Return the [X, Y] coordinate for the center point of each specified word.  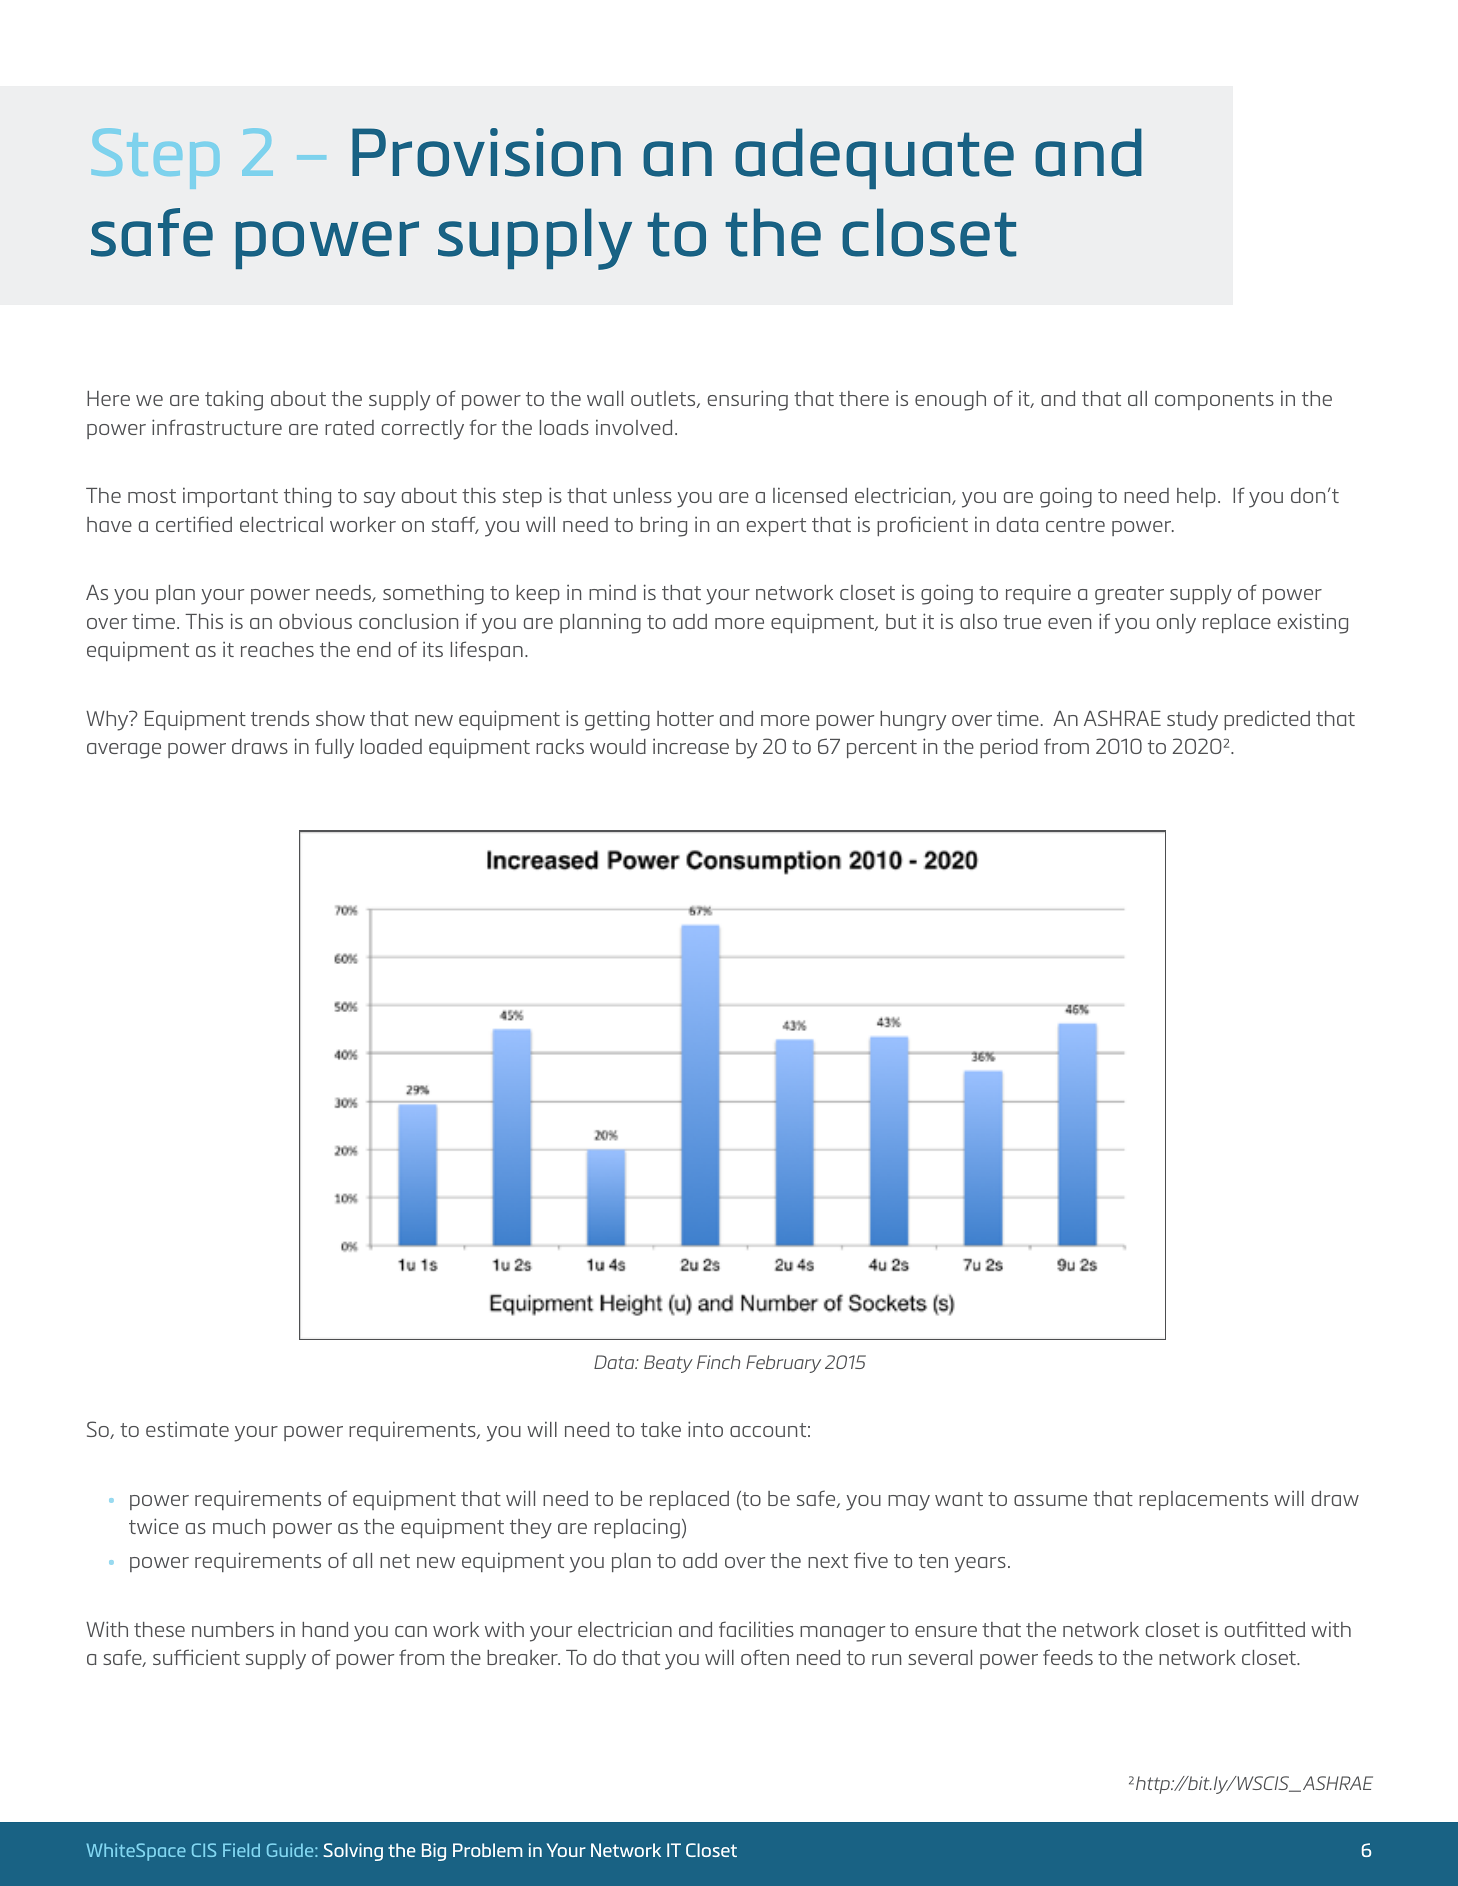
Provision [486, 152]
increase [691, 746]
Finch [718, 1362]
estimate [187, 1429]
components [1214, 401]
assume [1050, 1500]
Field [241, 1850]
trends [280, 718]
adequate [874, 158]
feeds [1068, 1657]
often [765, 1657]
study [1192, 721]
